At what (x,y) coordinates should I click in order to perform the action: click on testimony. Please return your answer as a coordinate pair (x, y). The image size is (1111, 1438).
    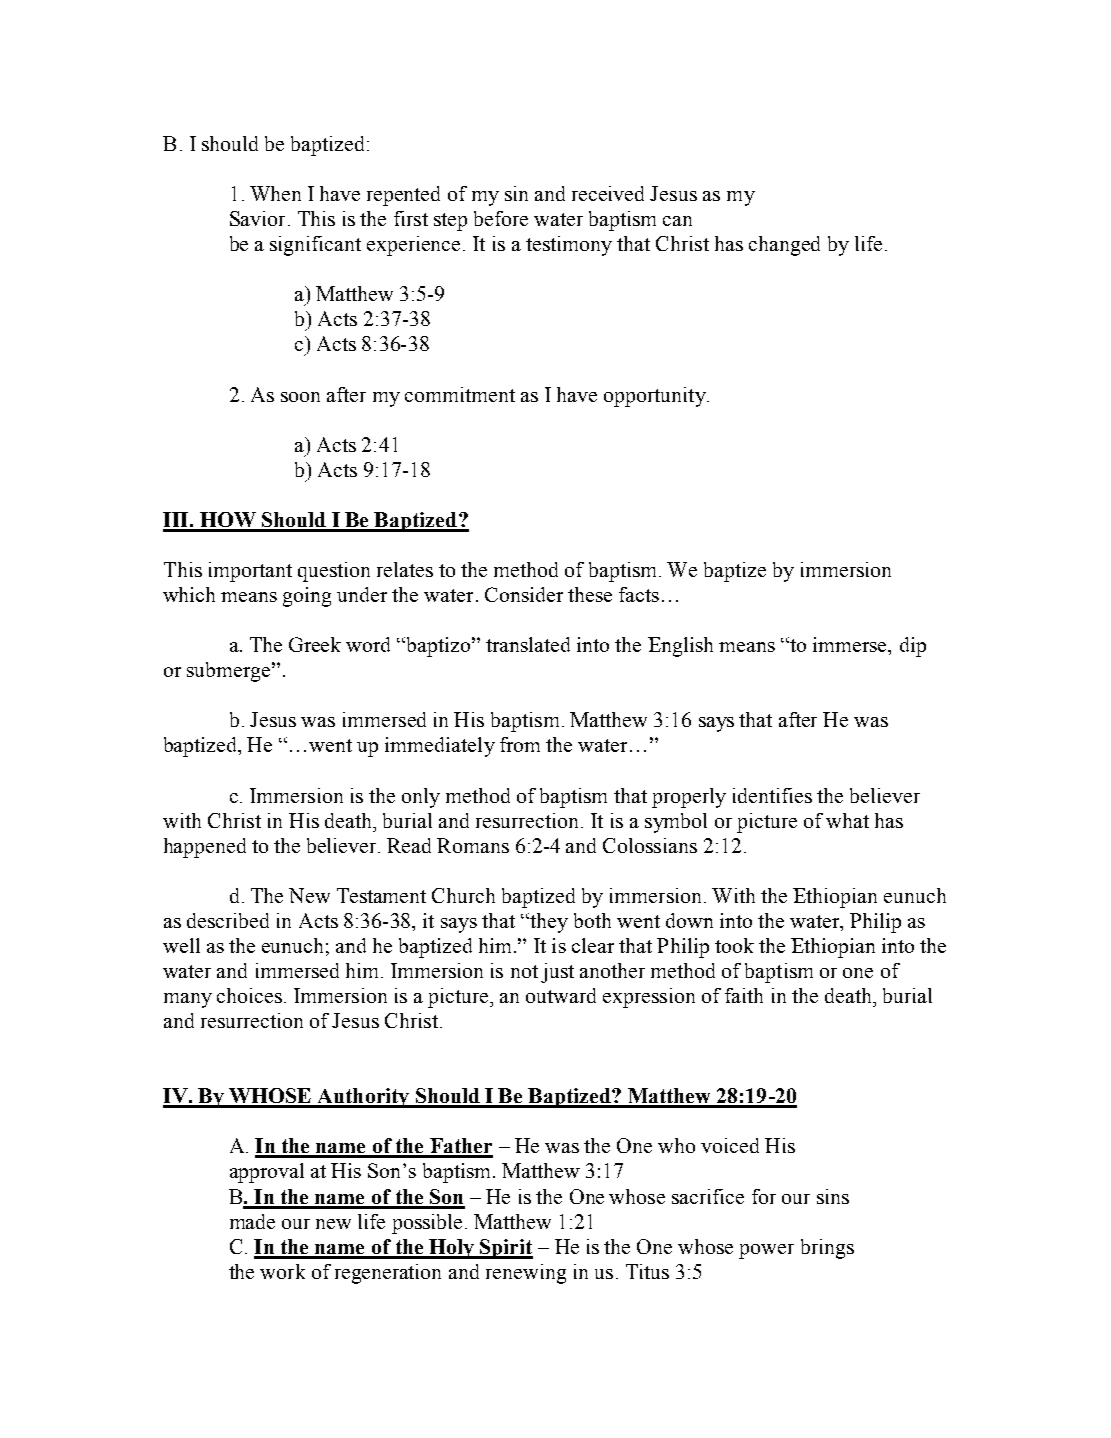
    Looking at the image, I should click on (569, 246).
